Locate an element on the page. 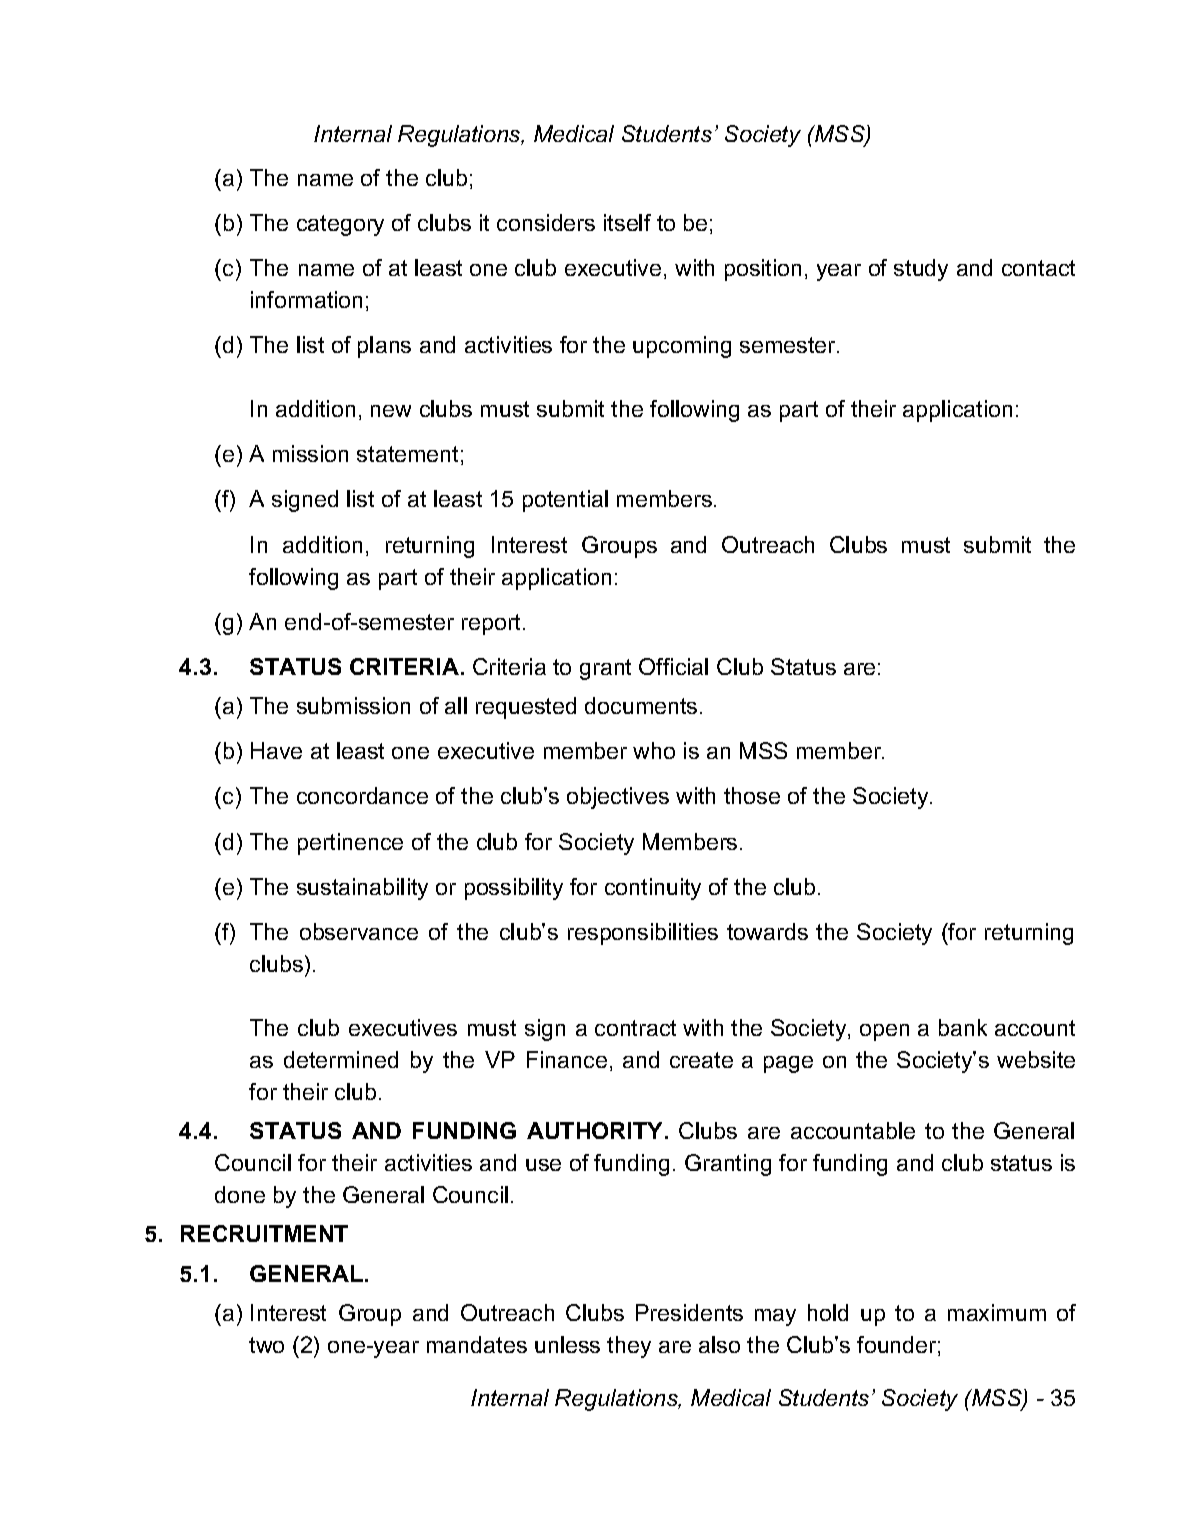 The image size is (1187, 1537). study is located at coordinates (921, 270).
